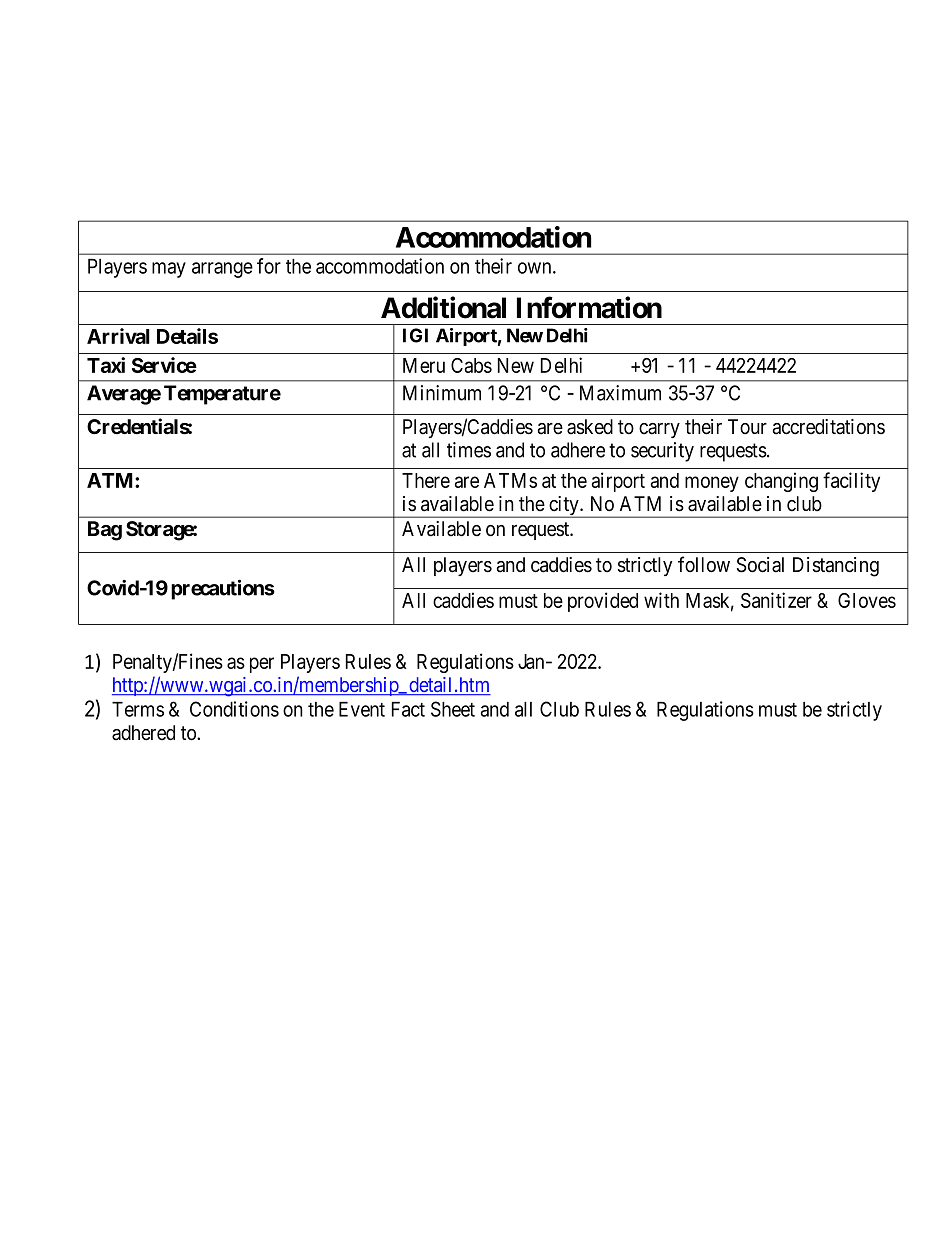  Describe the element at coordinates (222, 395) in the screenshot. I see `Temperature` at that location.
